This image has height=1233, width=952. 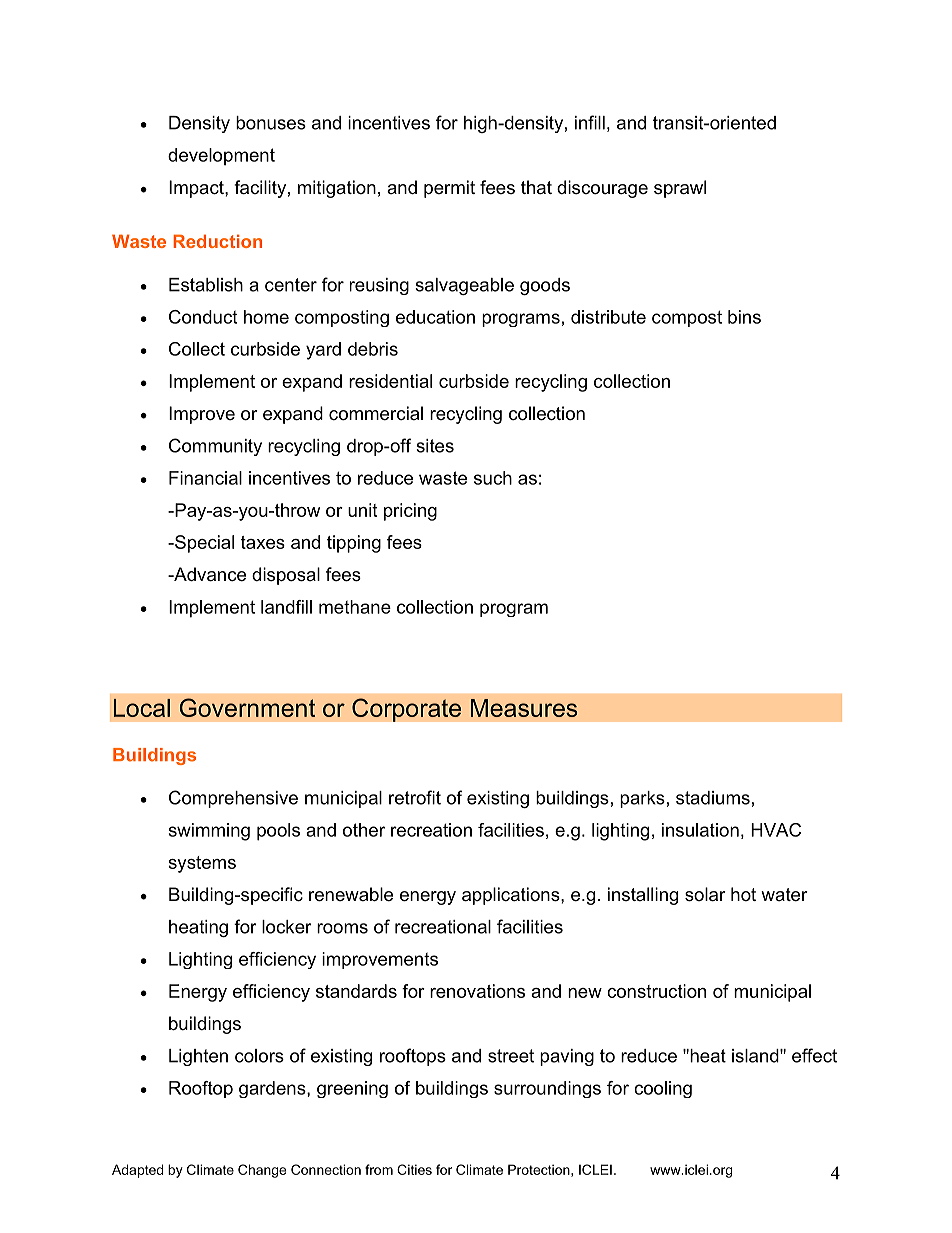 What do you see at coordinates (414, 1169) in the image?
I see `Cities` at bounding box center [414, 1169].
